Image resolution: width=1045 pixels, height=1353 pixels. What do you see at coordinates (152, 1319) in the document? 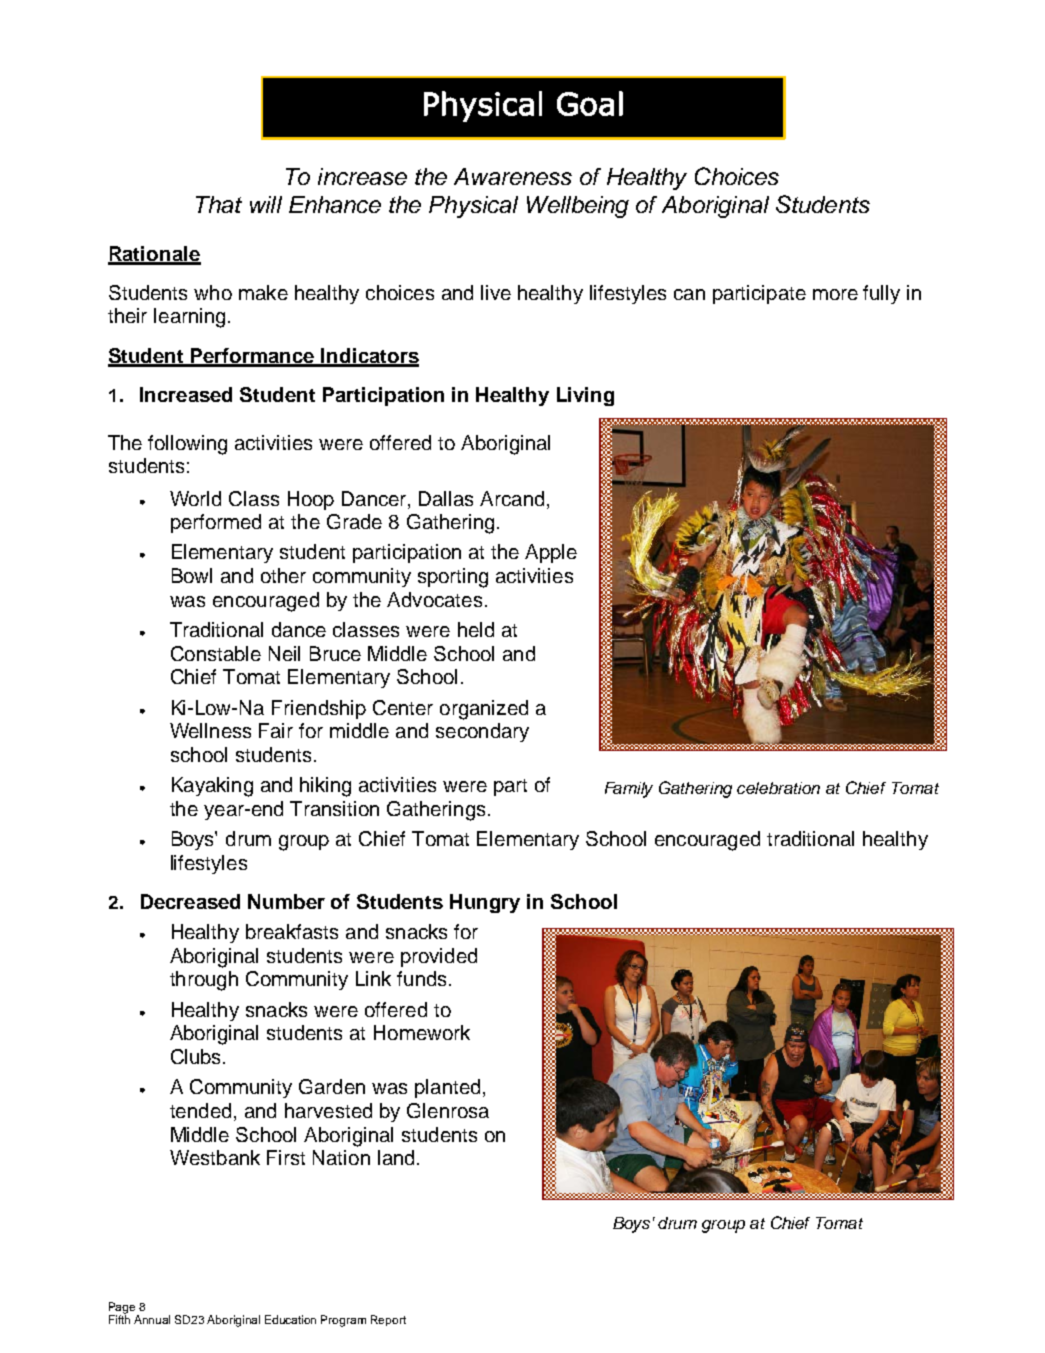
I see `Annual` at bounding box center [152, 1319].
